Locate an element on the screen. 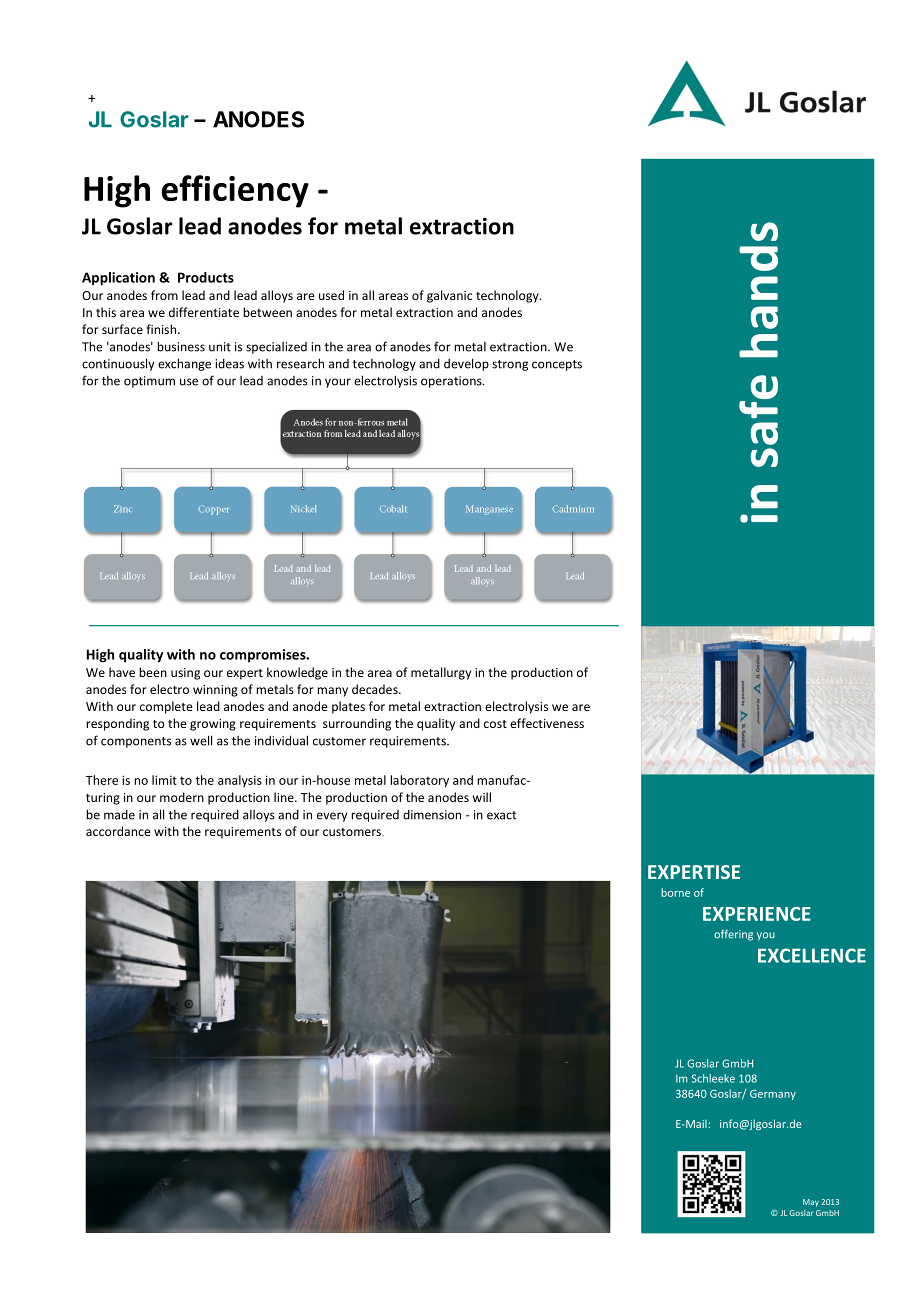 This screenshot has height=1308, width=924. accordance is located at coordinates (118, 831).
